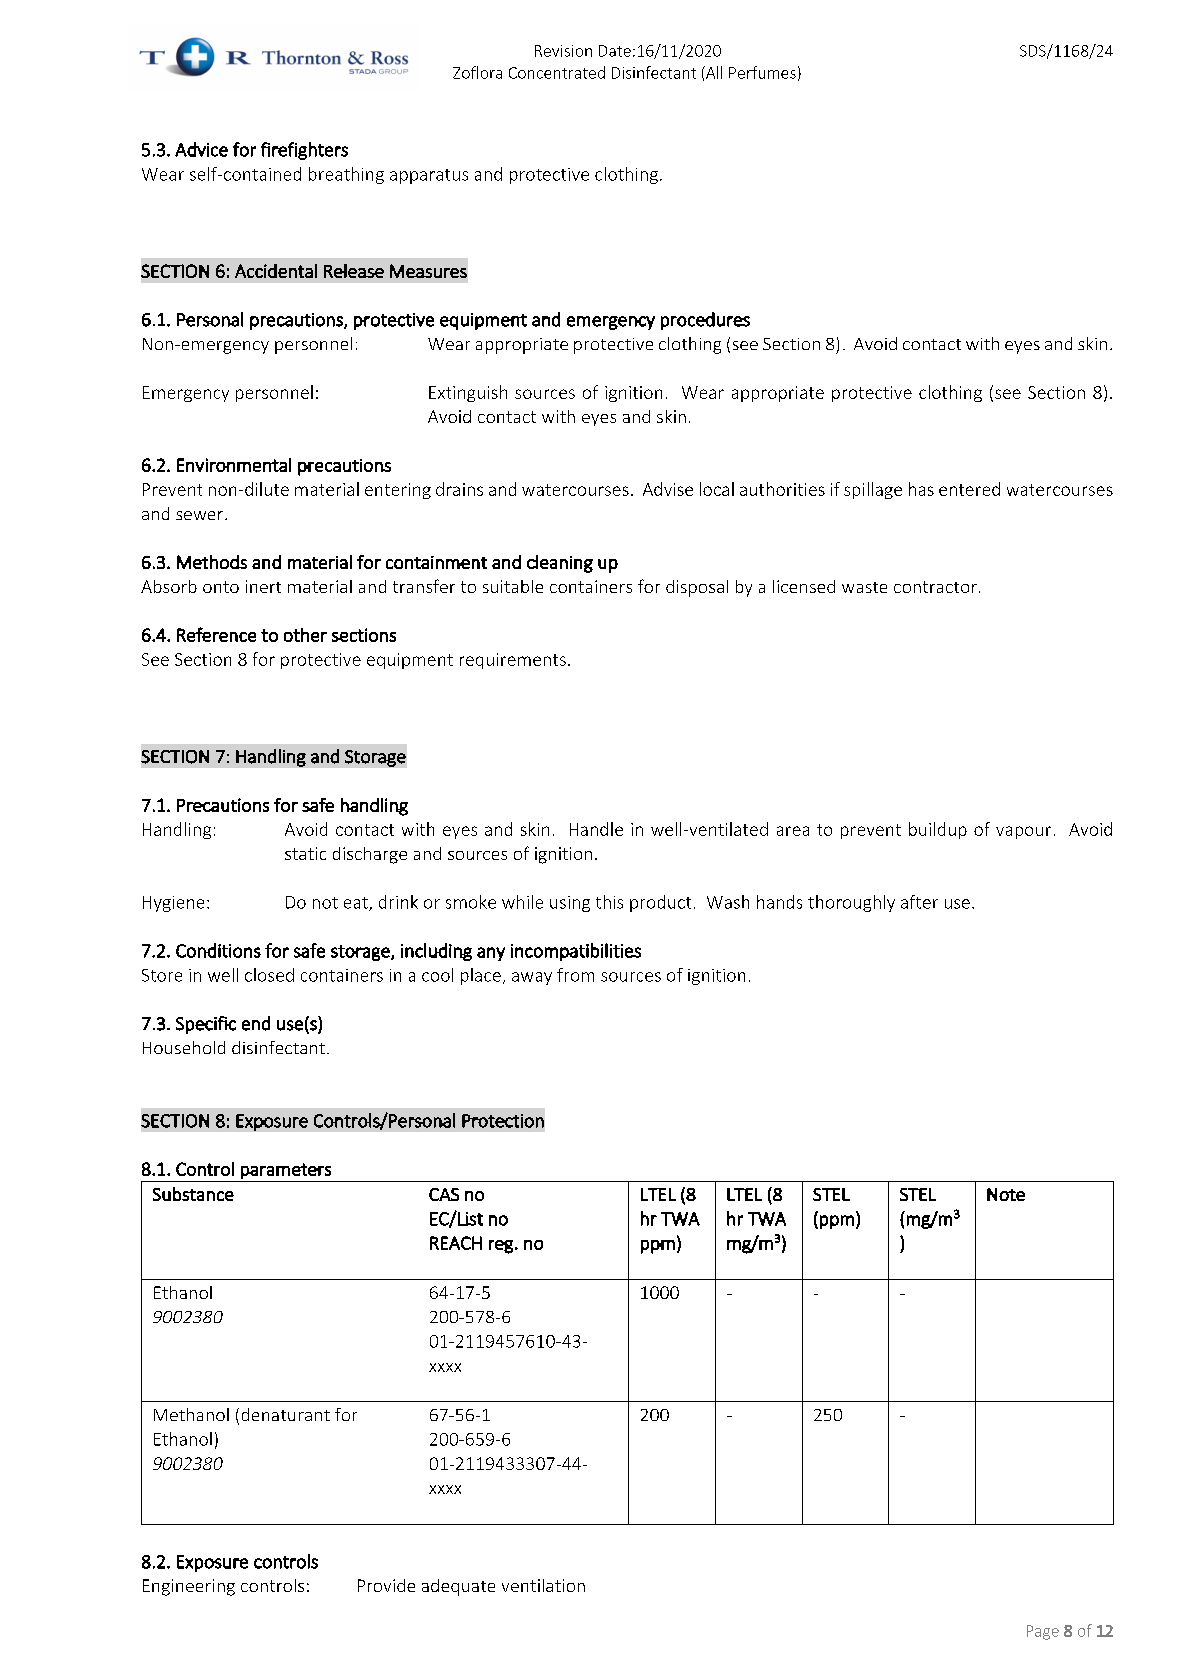 The width and height of the document is (1184, 1674). I want to click on Engineering, so click(189, 1587).
